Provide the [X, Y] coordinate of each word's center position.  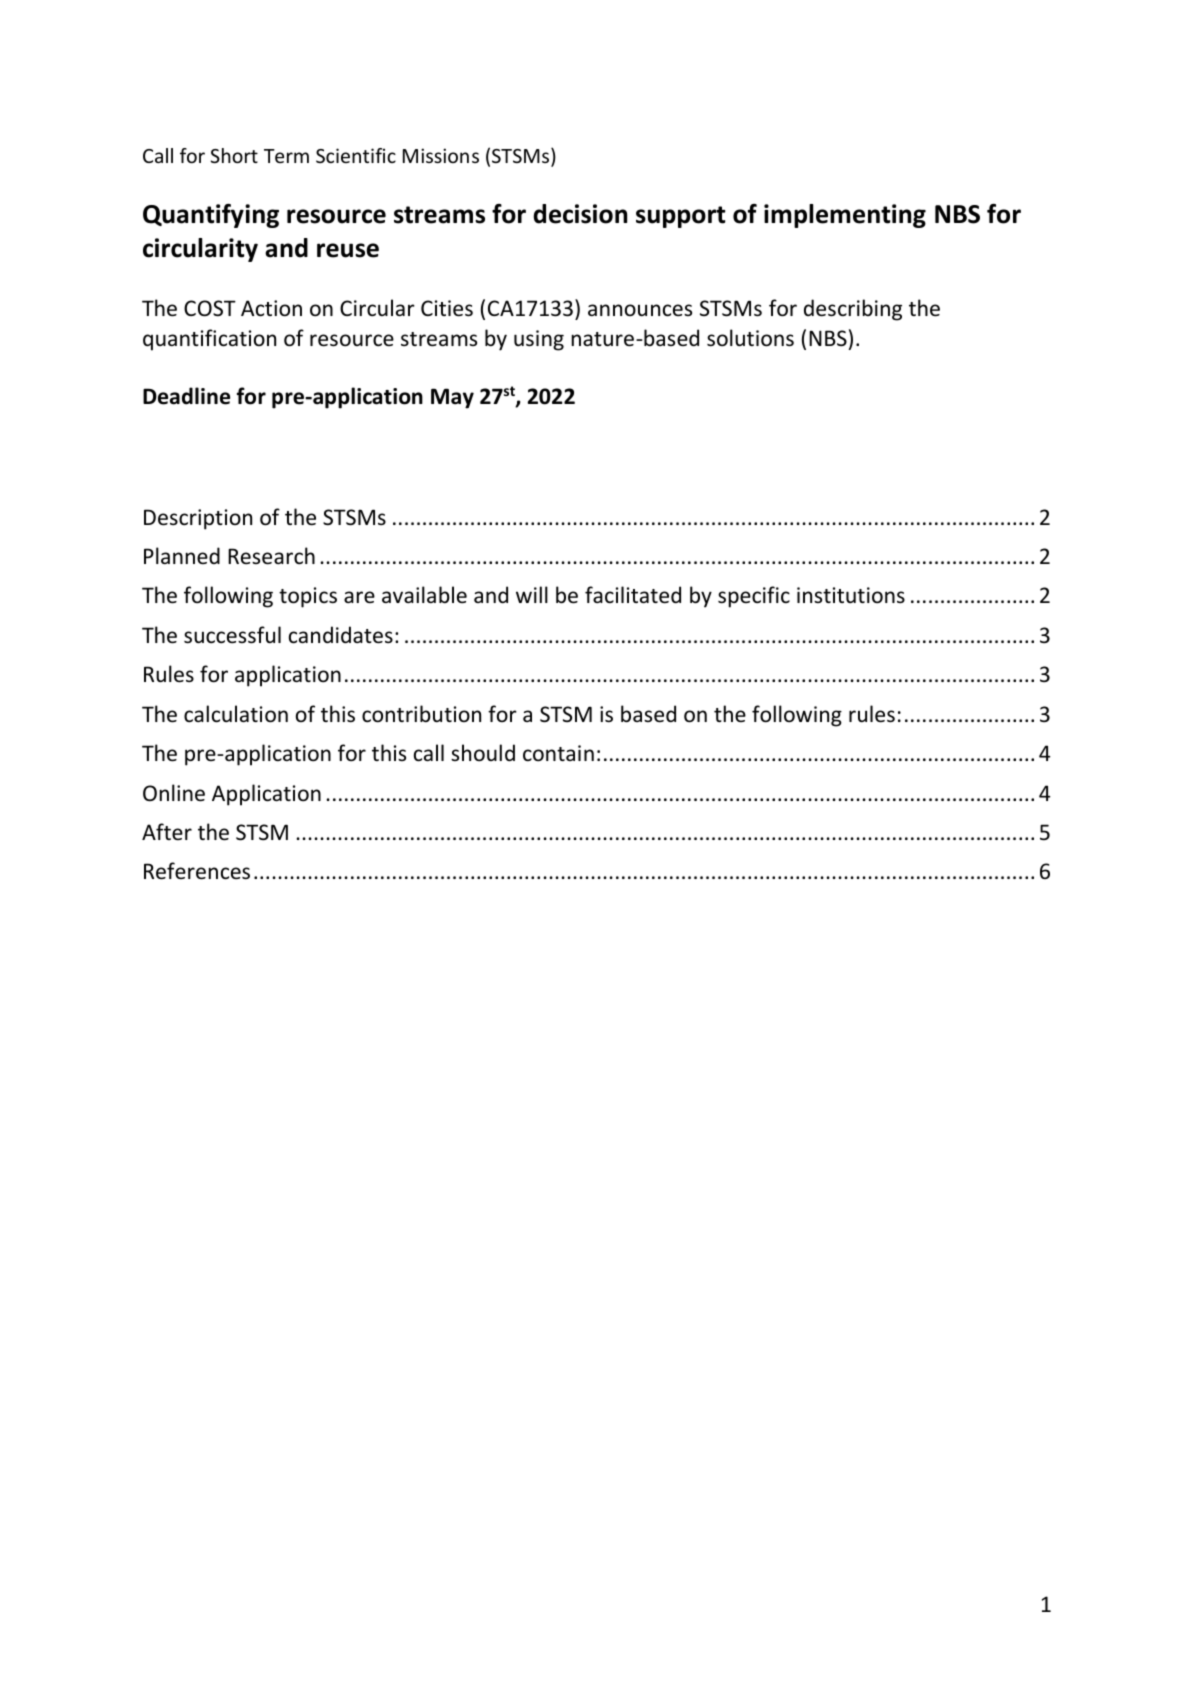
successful [232, 635]
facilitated [633, 595]
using [539, 340]
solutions [750, 338]
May [452, 398]
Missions [441, 155]
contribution [421, 714]
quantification [209, 340]
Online [174, 793]
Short [234, 155]
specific [754, 597]
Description [198, 519]
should [483, 753]
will [532, 594]
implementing [845, 216]
